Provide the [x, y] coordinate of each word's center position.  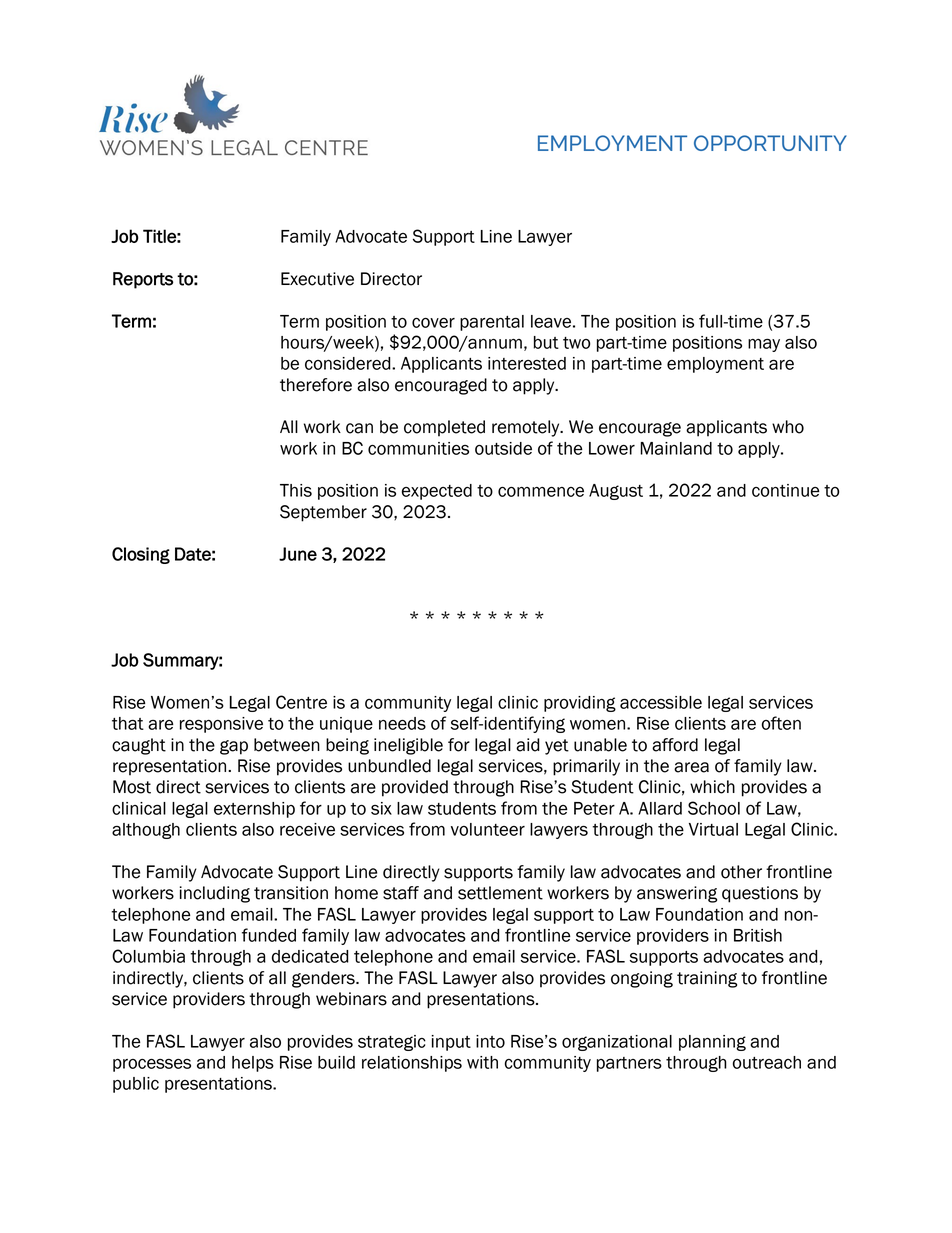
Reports [143, 280]
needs [402, 723]
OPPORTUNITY [770, 143]
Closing [141, 555]
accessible [661, 702]
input [451, 1043]
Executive [317, 279]
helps [253, 1064]
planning [712, 1043]
